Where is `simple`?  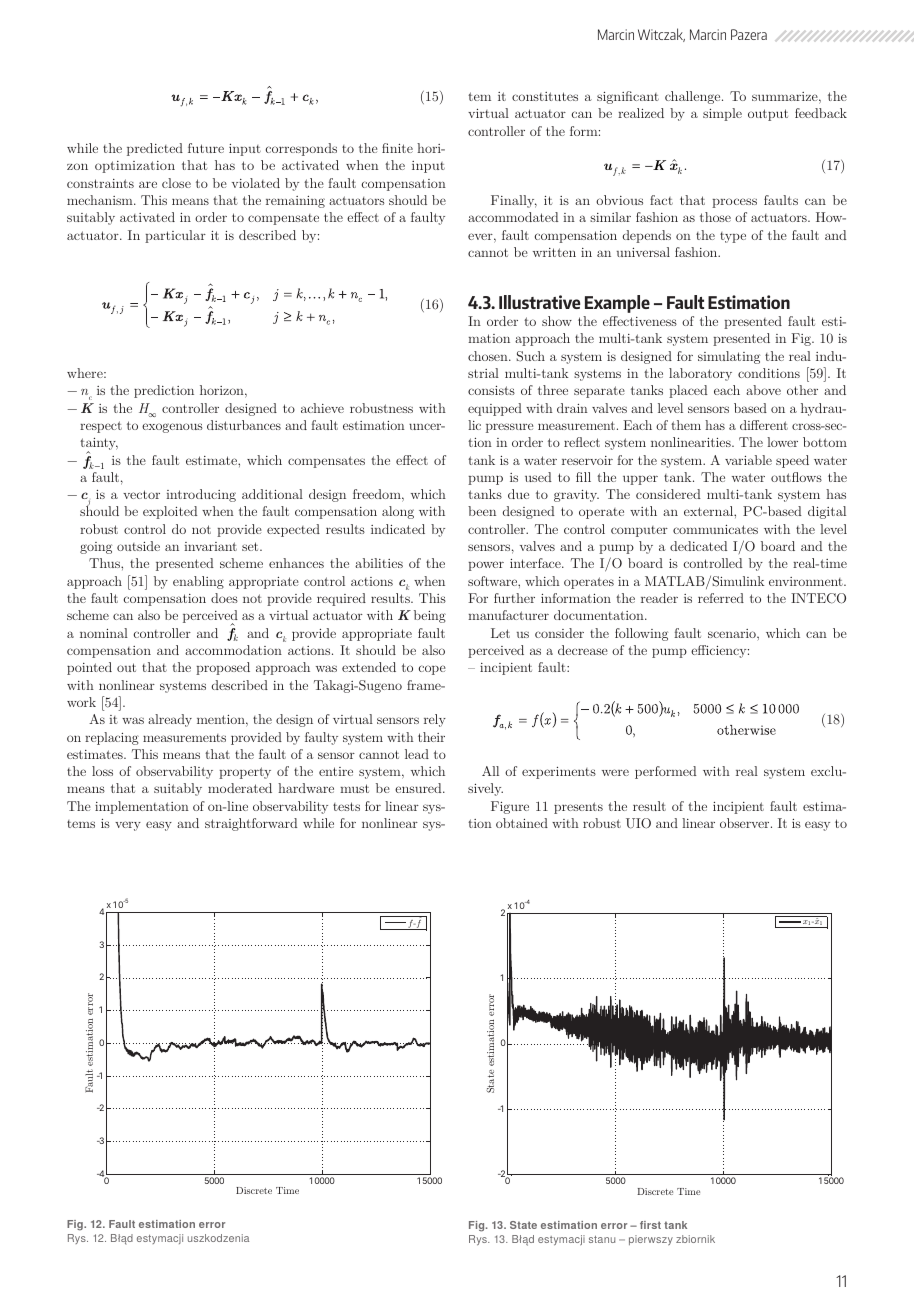 simple is located at coordinates (722, 114).
